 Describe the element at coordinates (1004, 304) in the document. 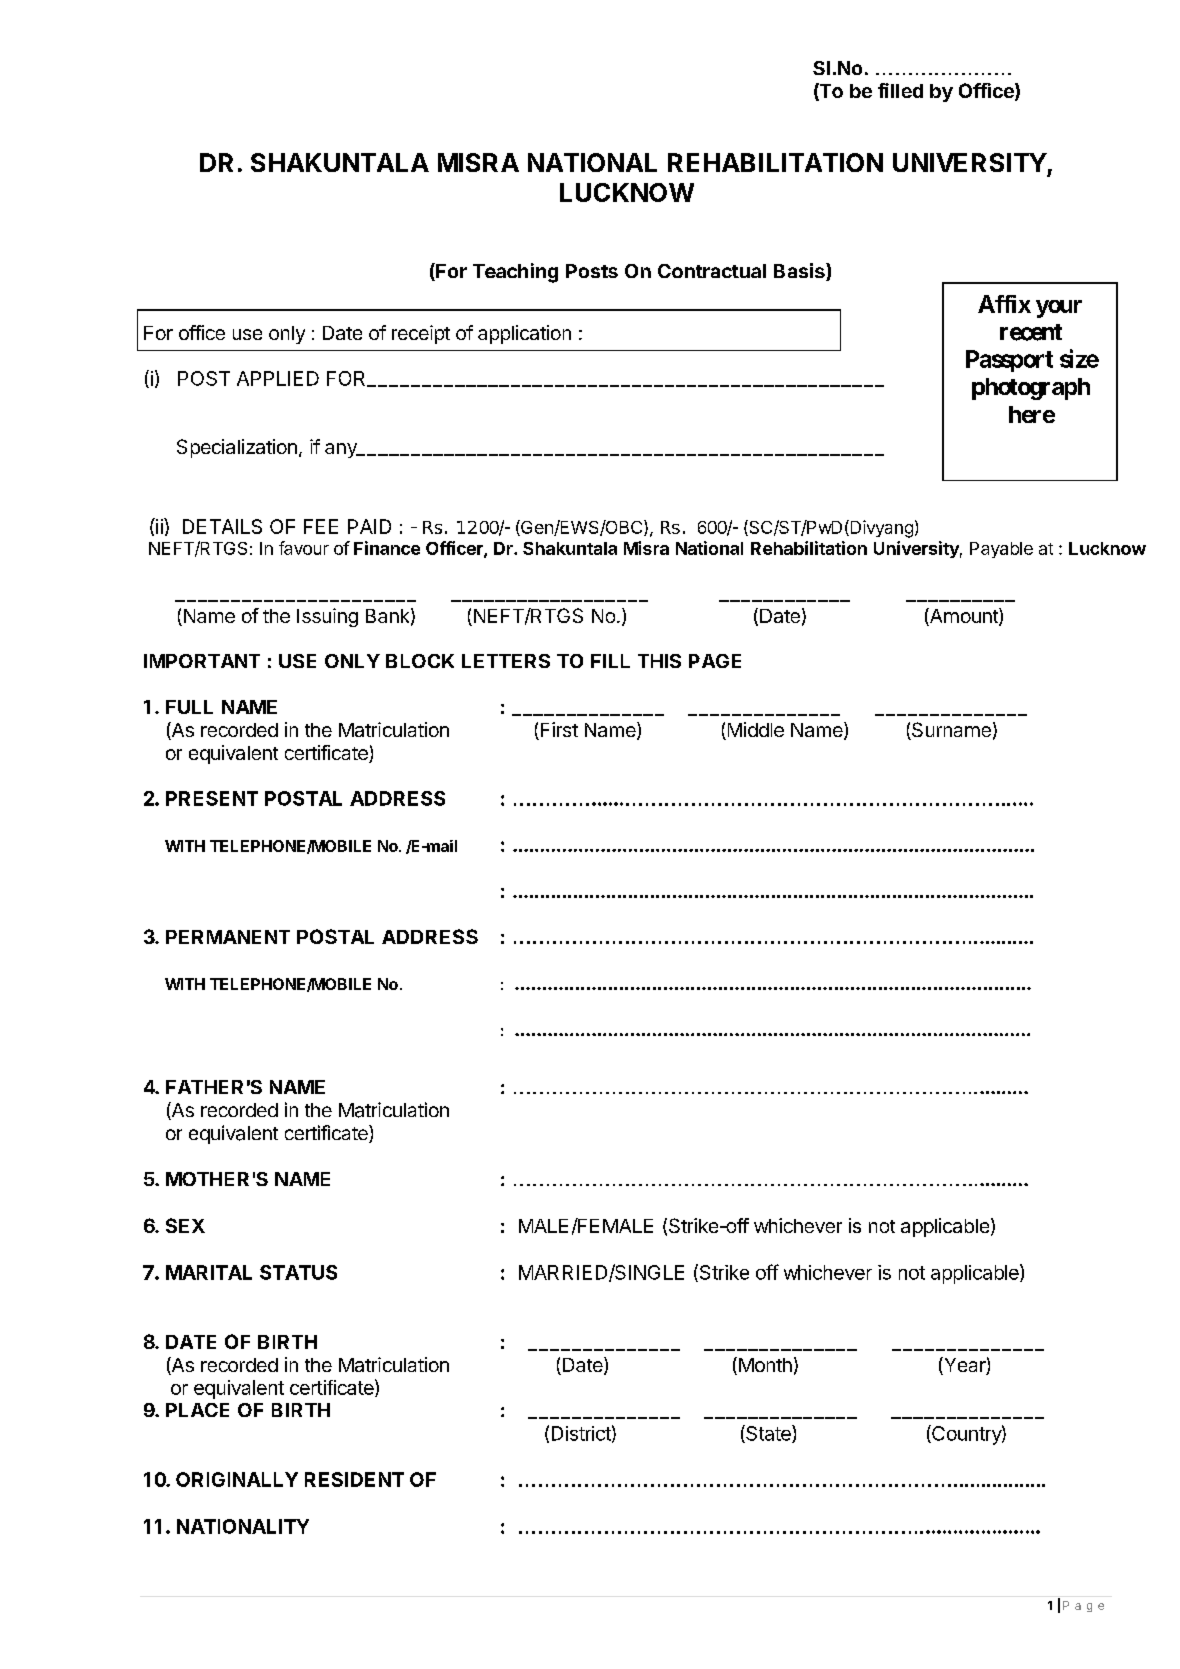

I see `Affix` at that location.
